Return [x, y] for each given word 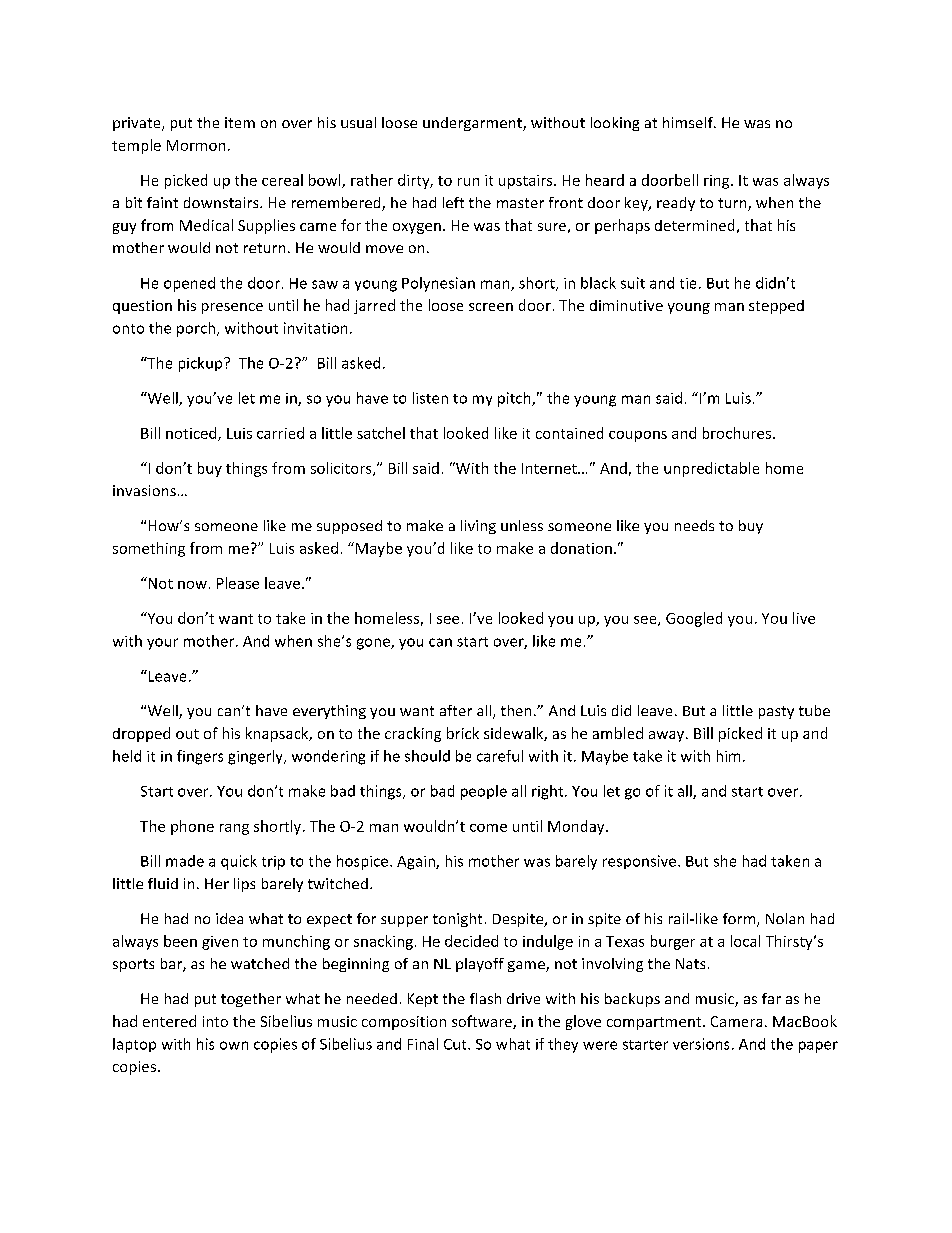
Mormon [196, 145]
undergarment [473, 124]
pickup [202, 364]
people [484, 792]
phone [192, 827]
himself [689, 122]
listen [430, 398]
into [215, 1021]
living [478, 527]
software [483, 1022]
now [192, 585]
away [666, 736]
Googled [694, 619]
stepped [776, 307]
